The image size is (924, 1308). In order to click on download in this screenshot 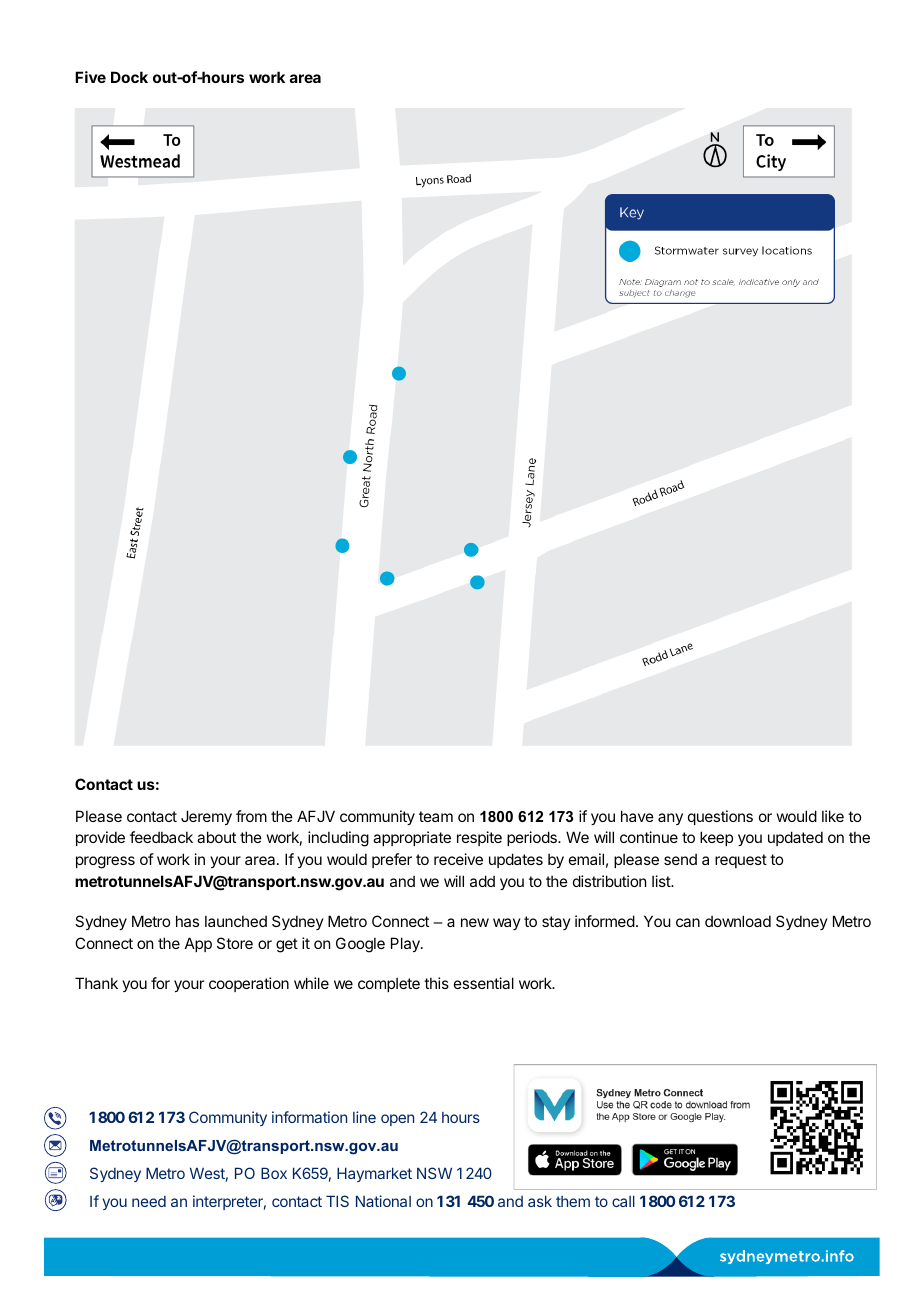, I will do `click(738, 921)`.
